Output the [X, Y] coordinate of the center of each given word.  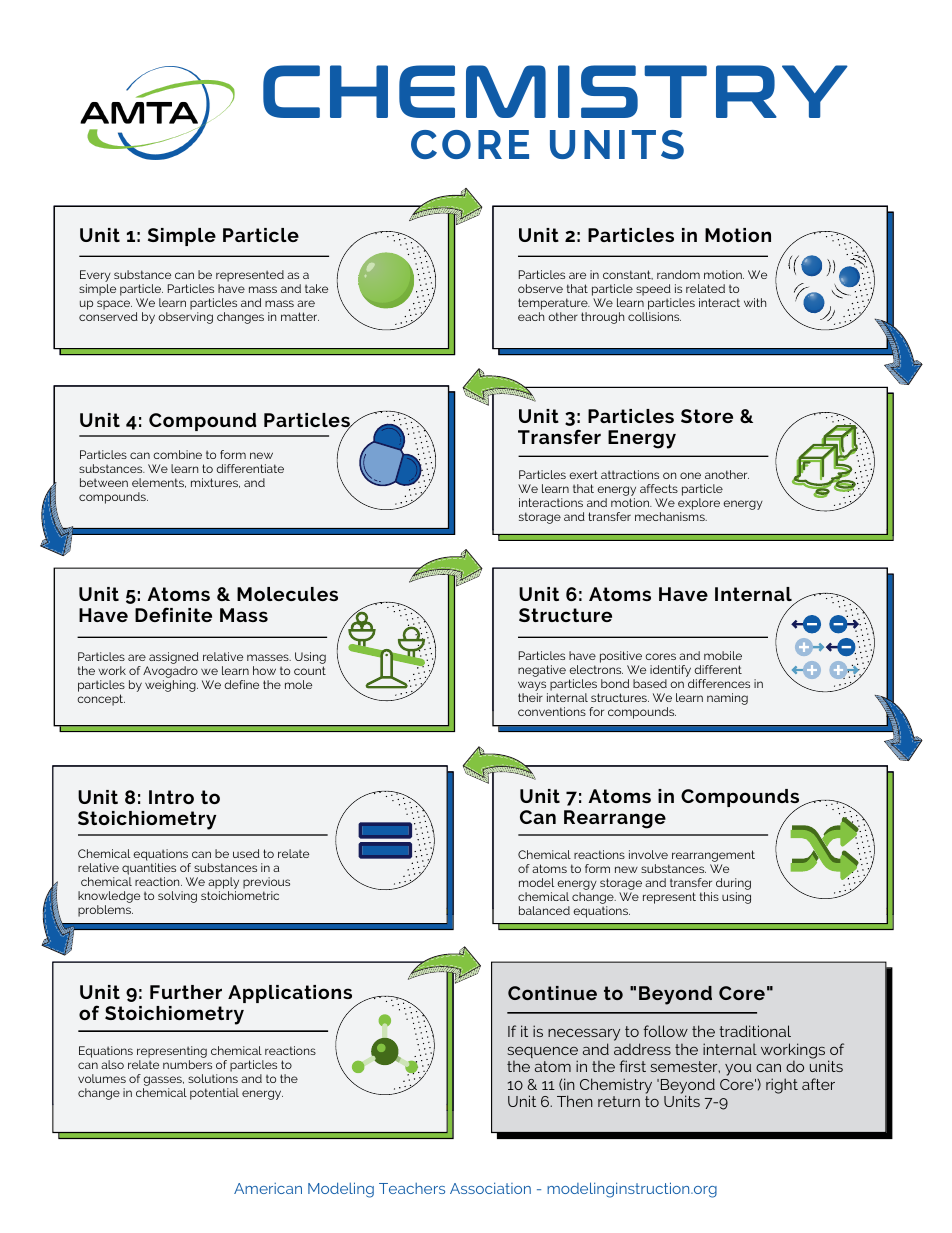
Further [186, 992]
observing [185, 318]
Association [490, 1188]
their [530, 697]
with [755, 302]
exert [583, 474]
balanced [544, 910]
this [709, 896]
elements [159, 483]
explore [699, 505]
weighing [171, 686]
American [268, 1188]
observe [540, 288]
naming [727, 699]
